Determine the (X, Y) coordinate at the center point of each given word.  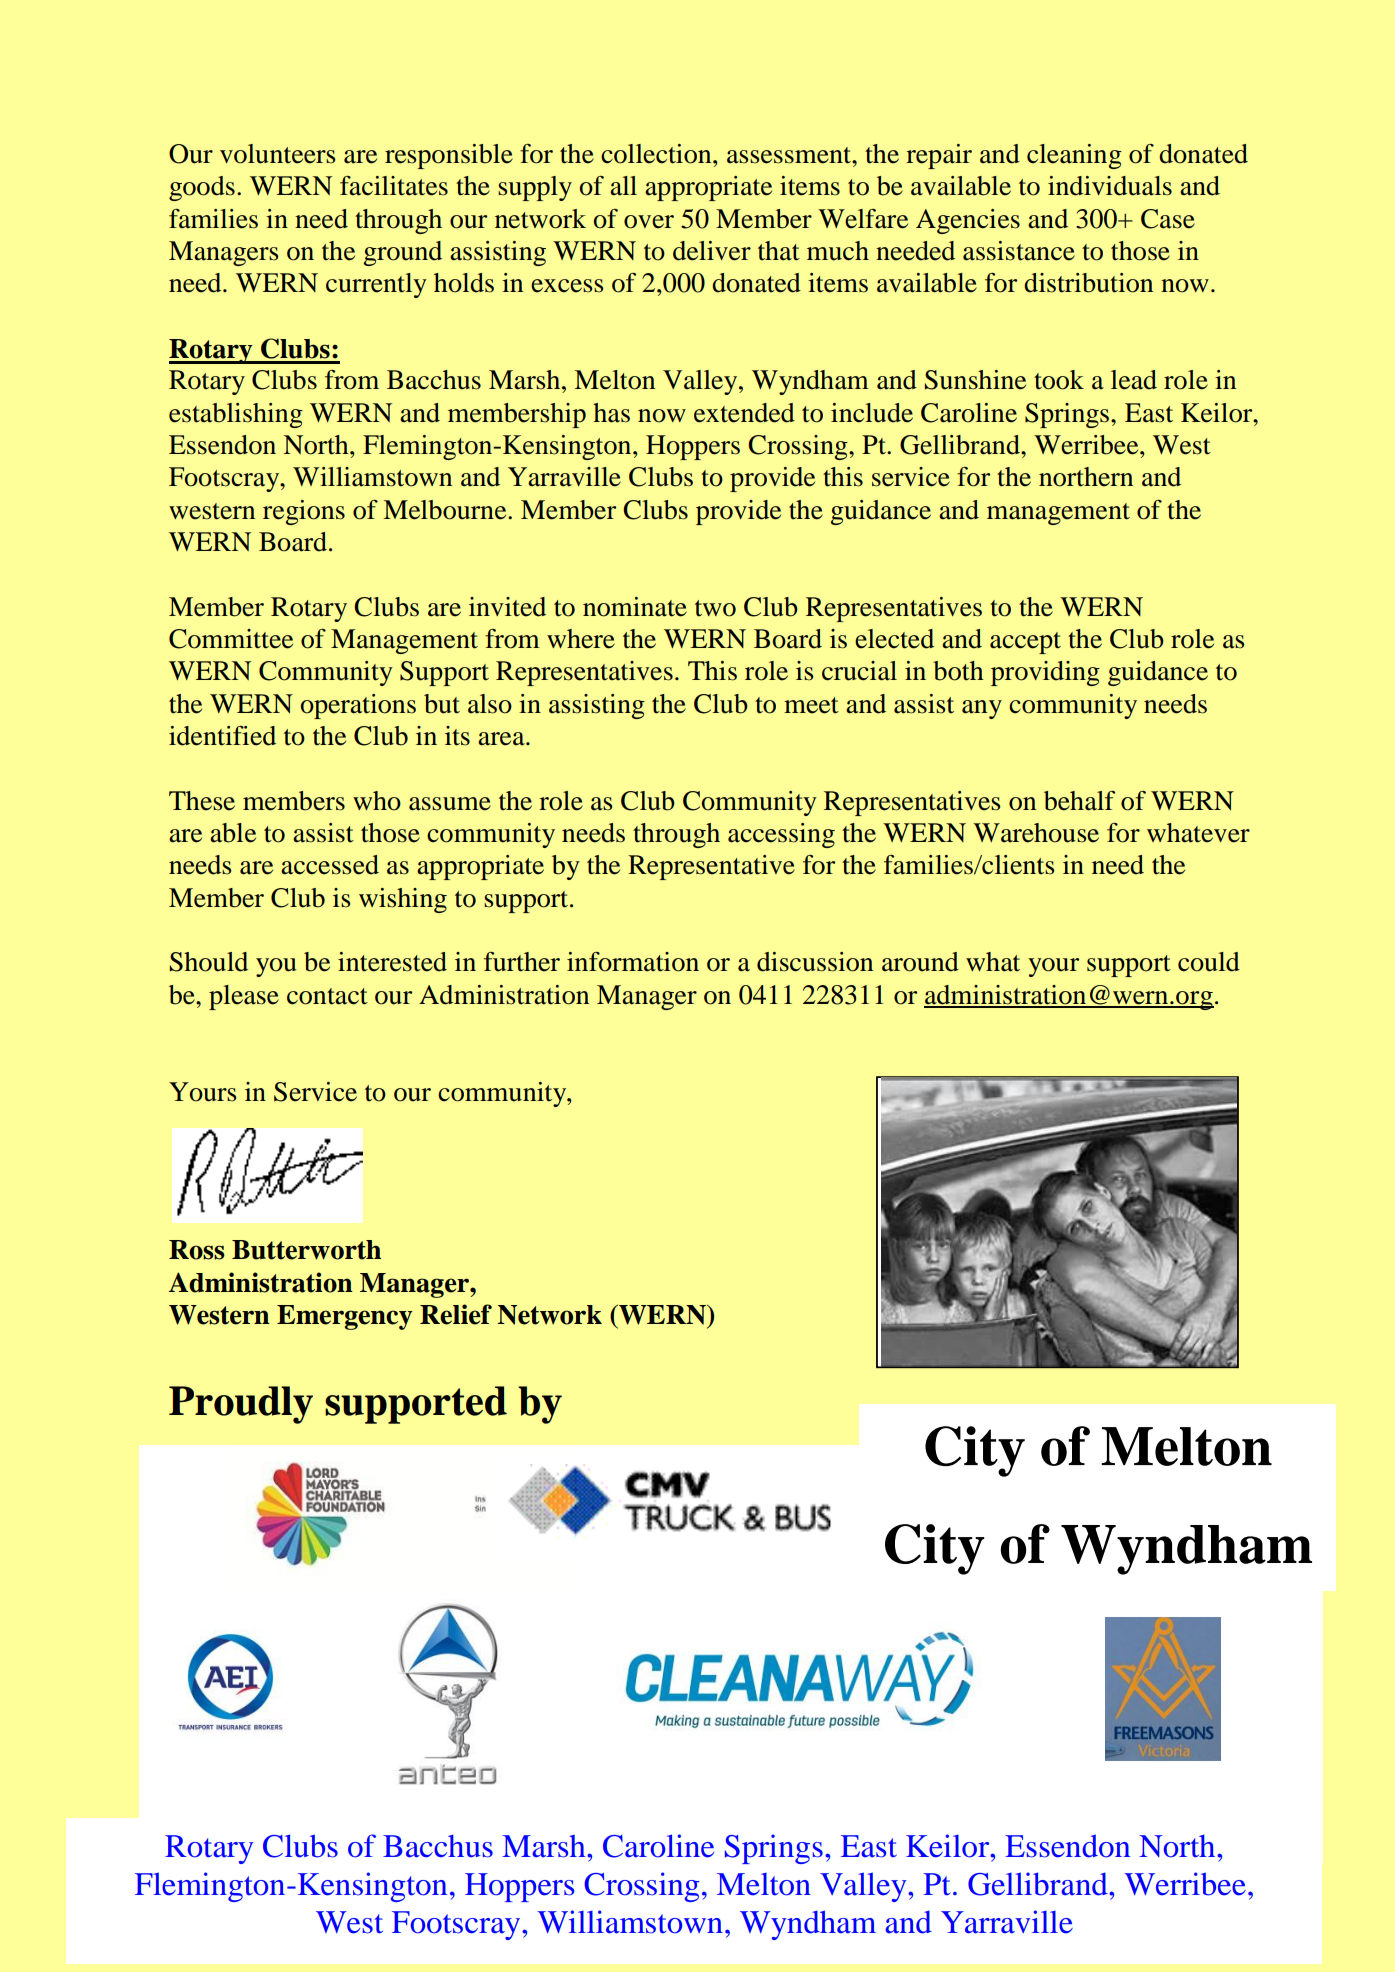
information (633, 962)
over (649, 222)
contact (327, 996)
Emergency (345, 1317)
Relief (456, 1314)
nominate (635, 607)
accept (1025, 643)
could (1209, 962)
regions (304, 512)
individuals (1110, 186)
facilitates (394, 186)
